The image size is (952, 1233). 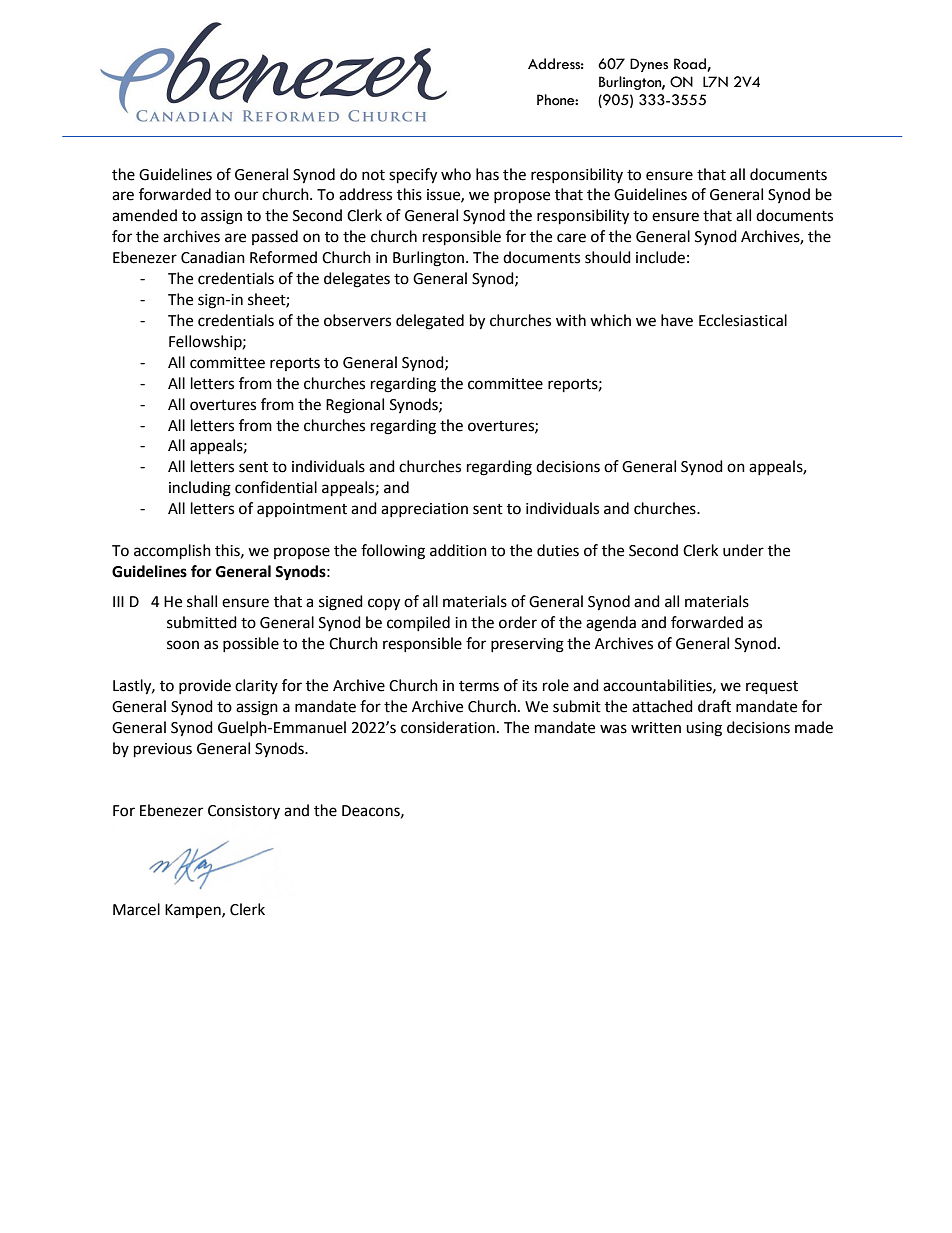 What do you see at coordinates (136, 909) in the image?
I see `Marcel` at bounding box center [136, 909].
